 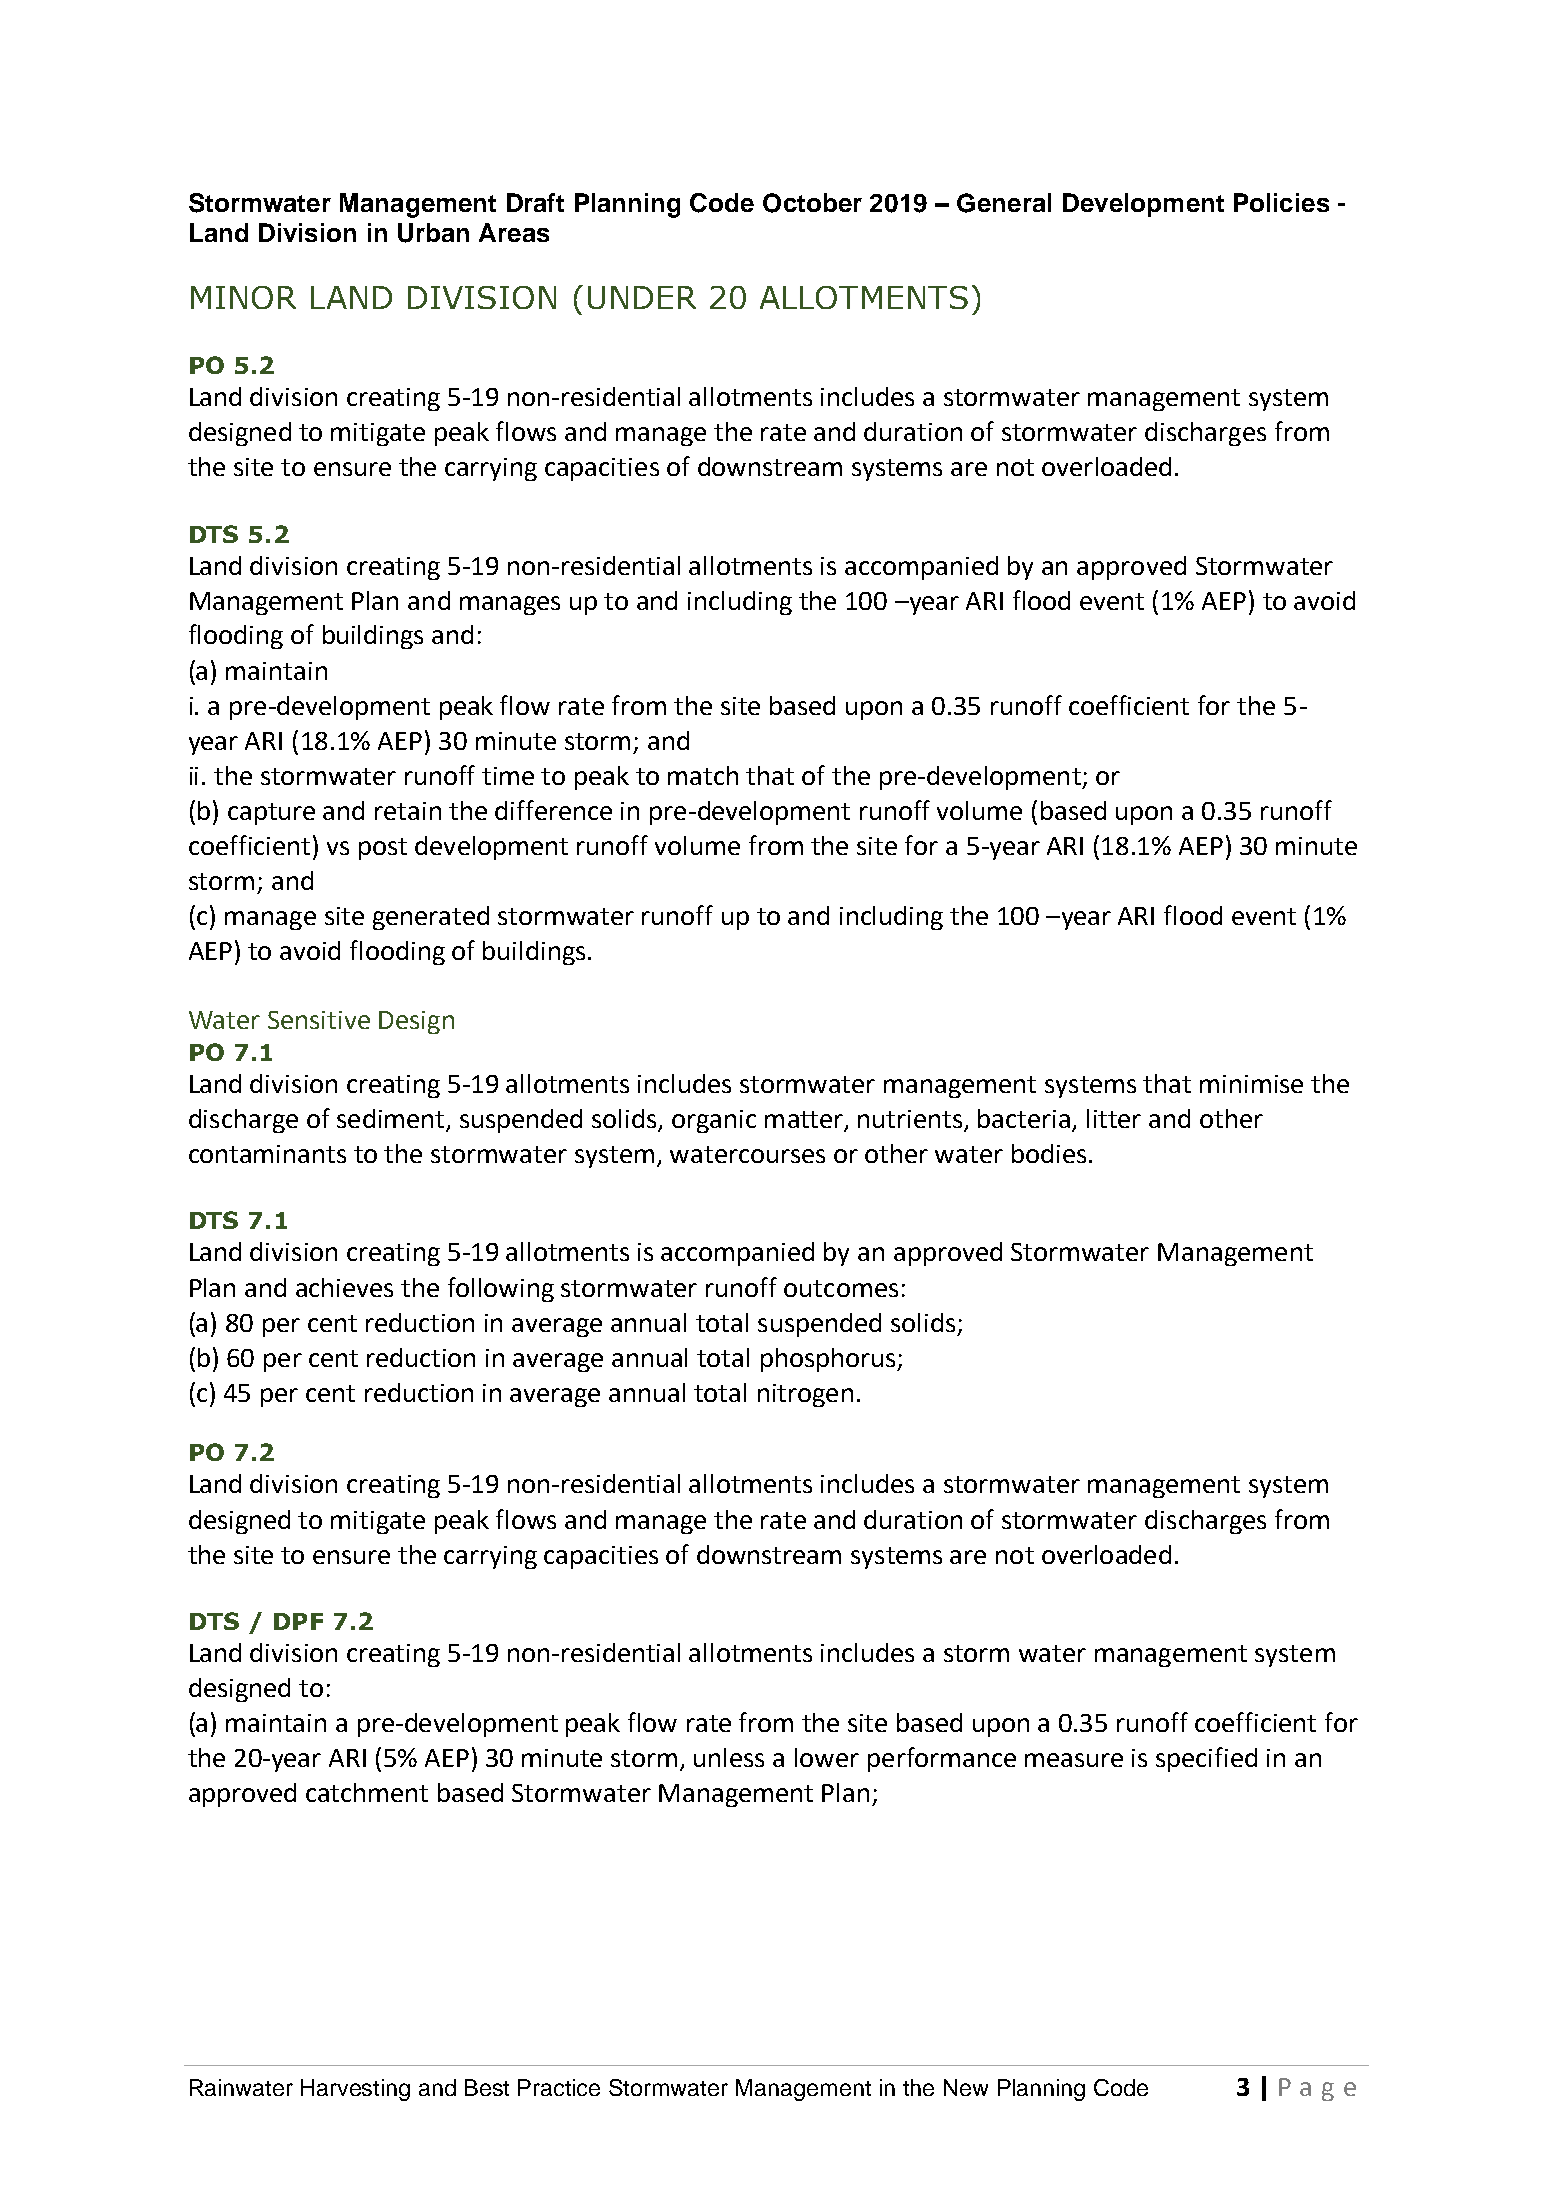 What do you see at coordinates (966, 2087) in the image?
I see `New` at bounding box center [966, 2087].
